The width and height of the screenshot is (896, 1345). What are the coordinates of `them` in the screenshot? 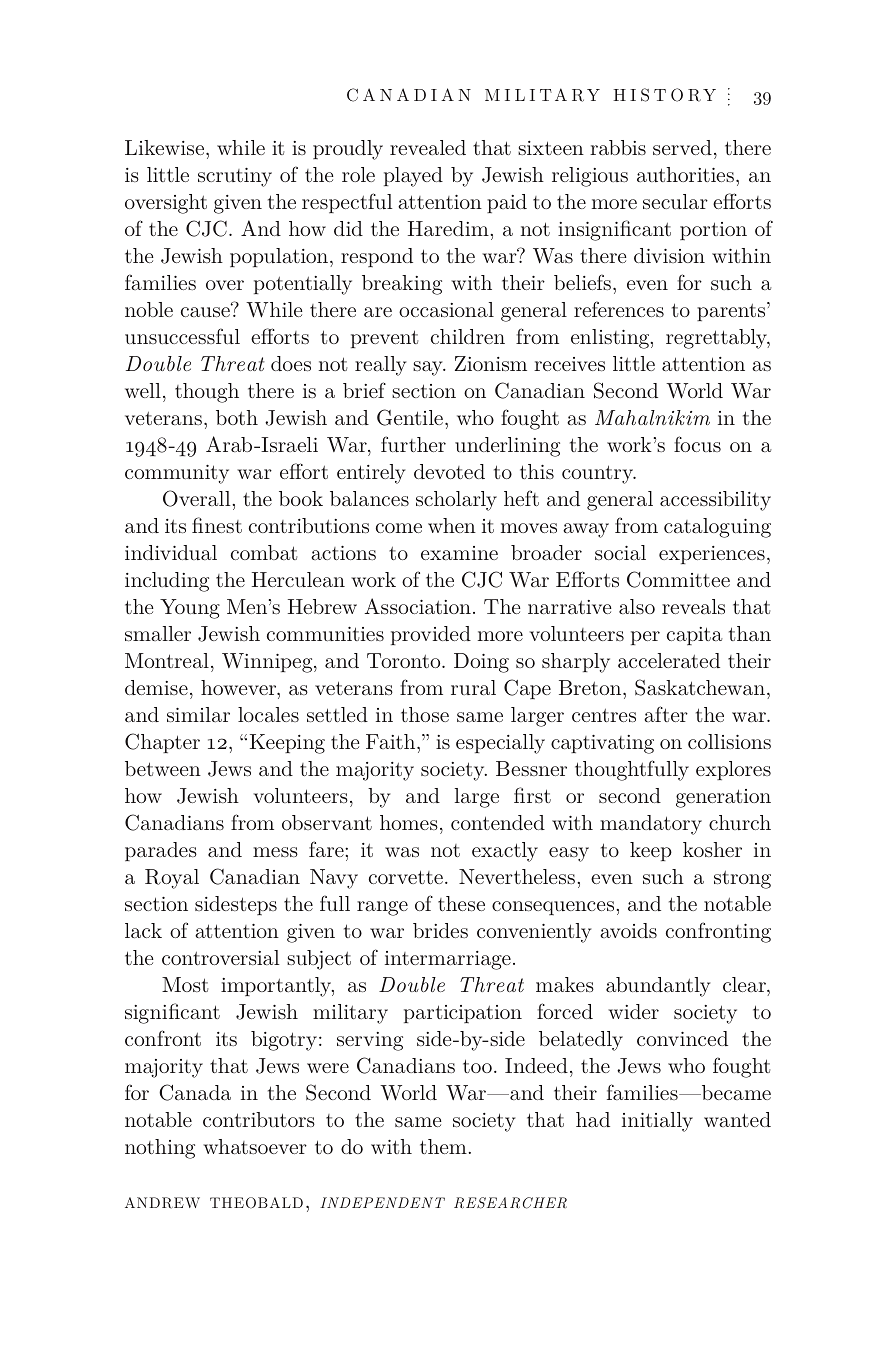 It's located at (444, 1146).
